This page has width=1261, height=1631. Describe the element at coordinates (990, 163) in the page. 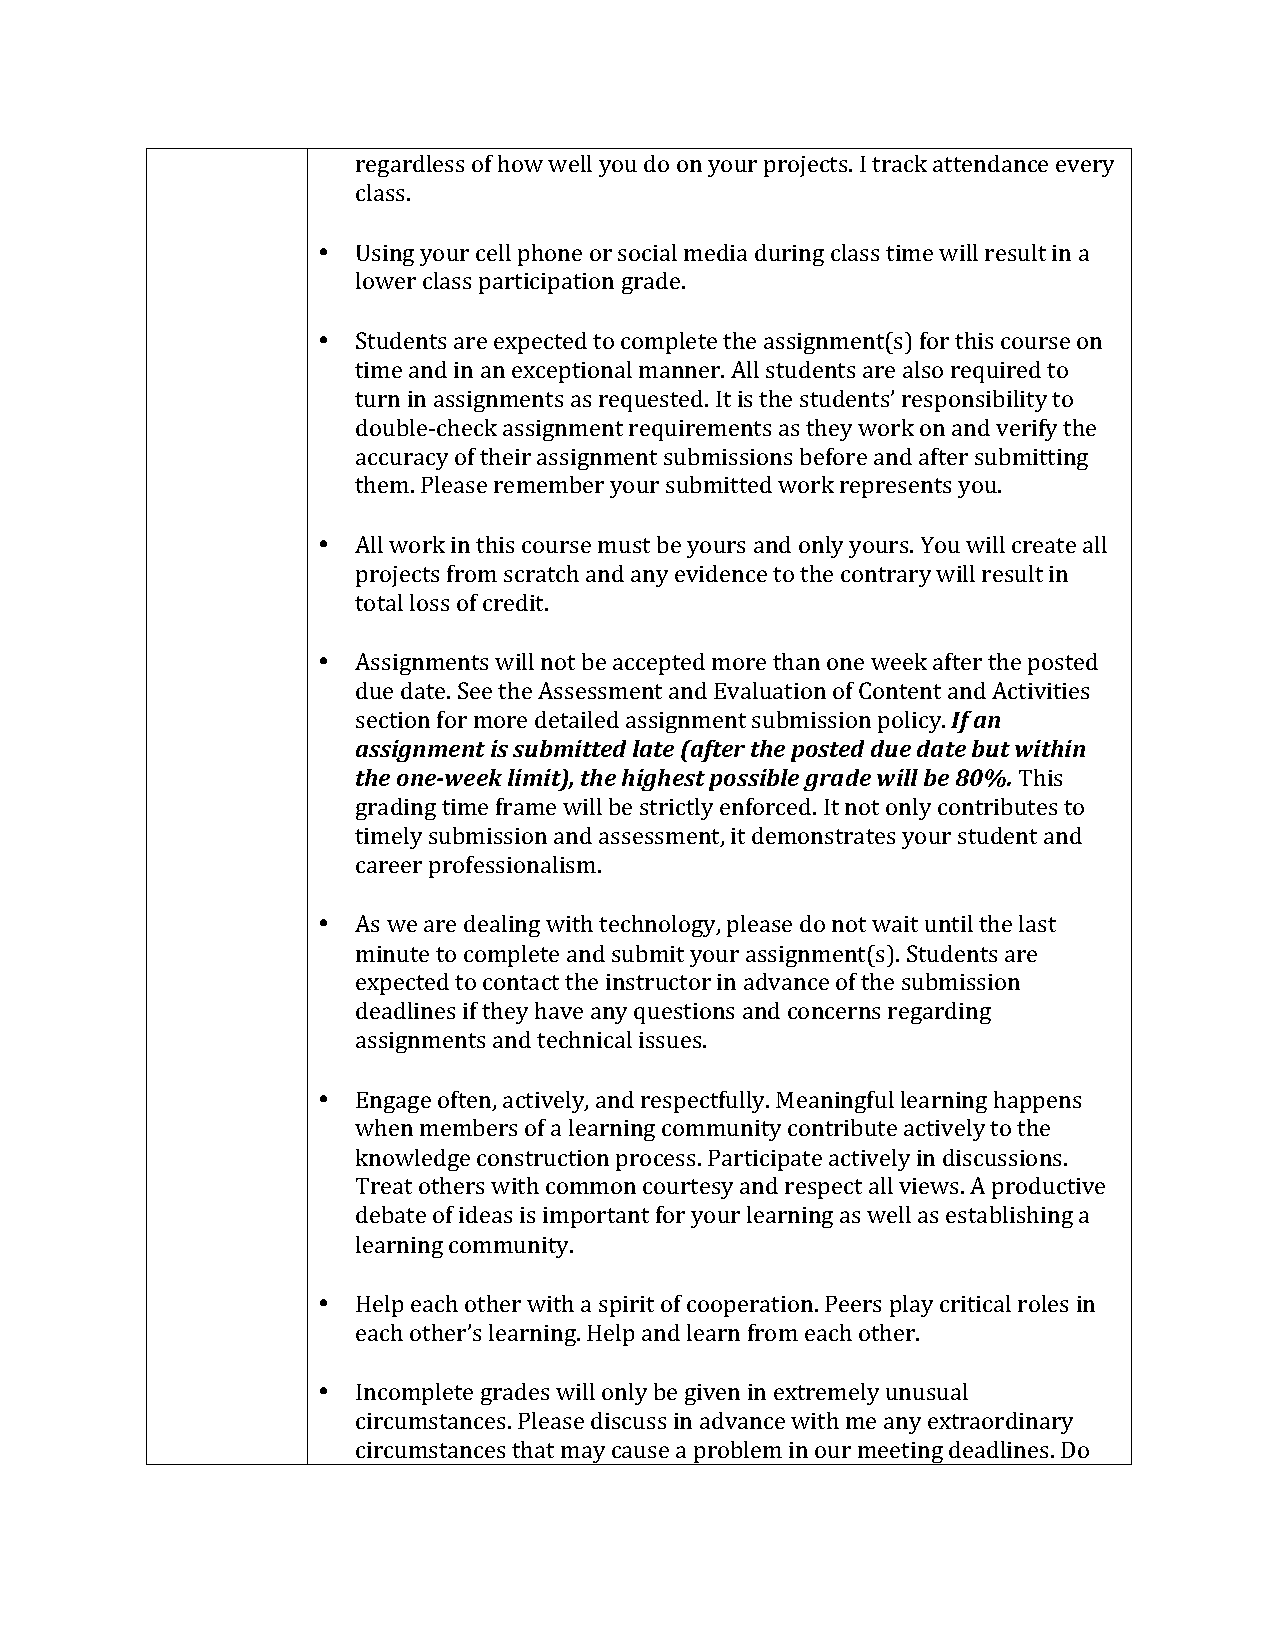

I see `attendance` at that location.
